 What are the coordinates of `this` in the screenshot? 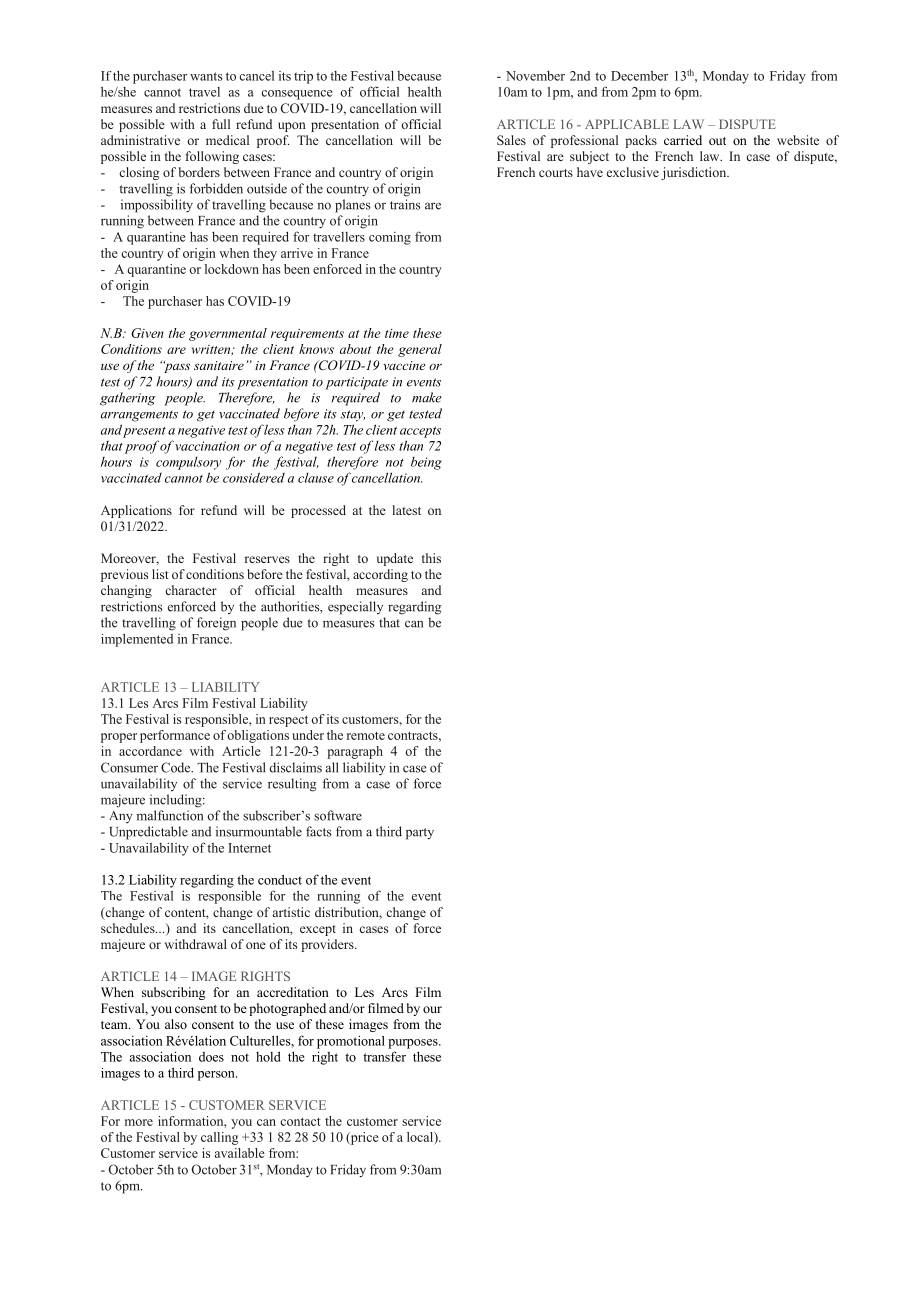 It's located at (431, 558).
